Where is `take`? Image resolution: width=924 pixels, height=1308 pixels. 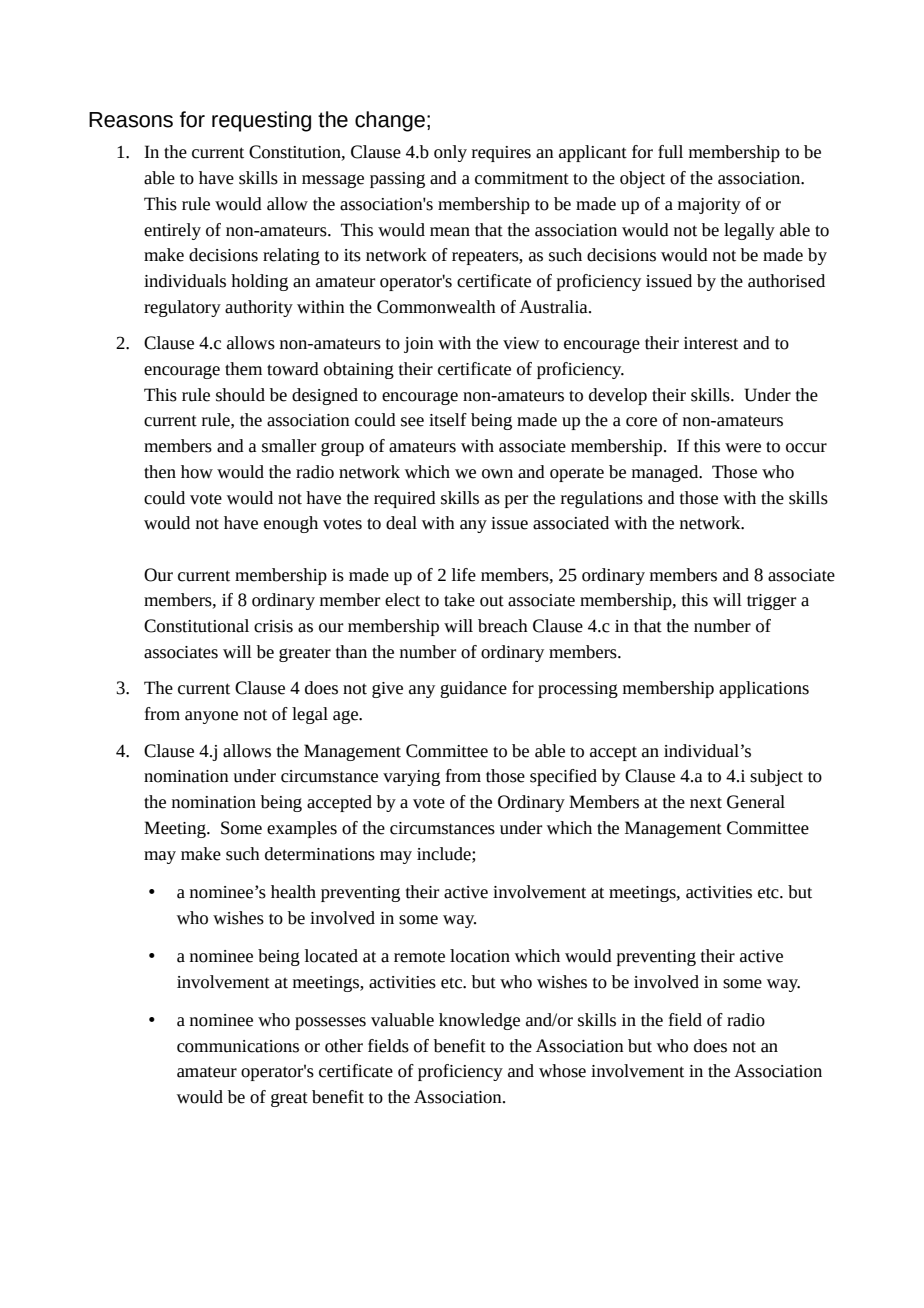
take is located at coordinates (459, 600).
